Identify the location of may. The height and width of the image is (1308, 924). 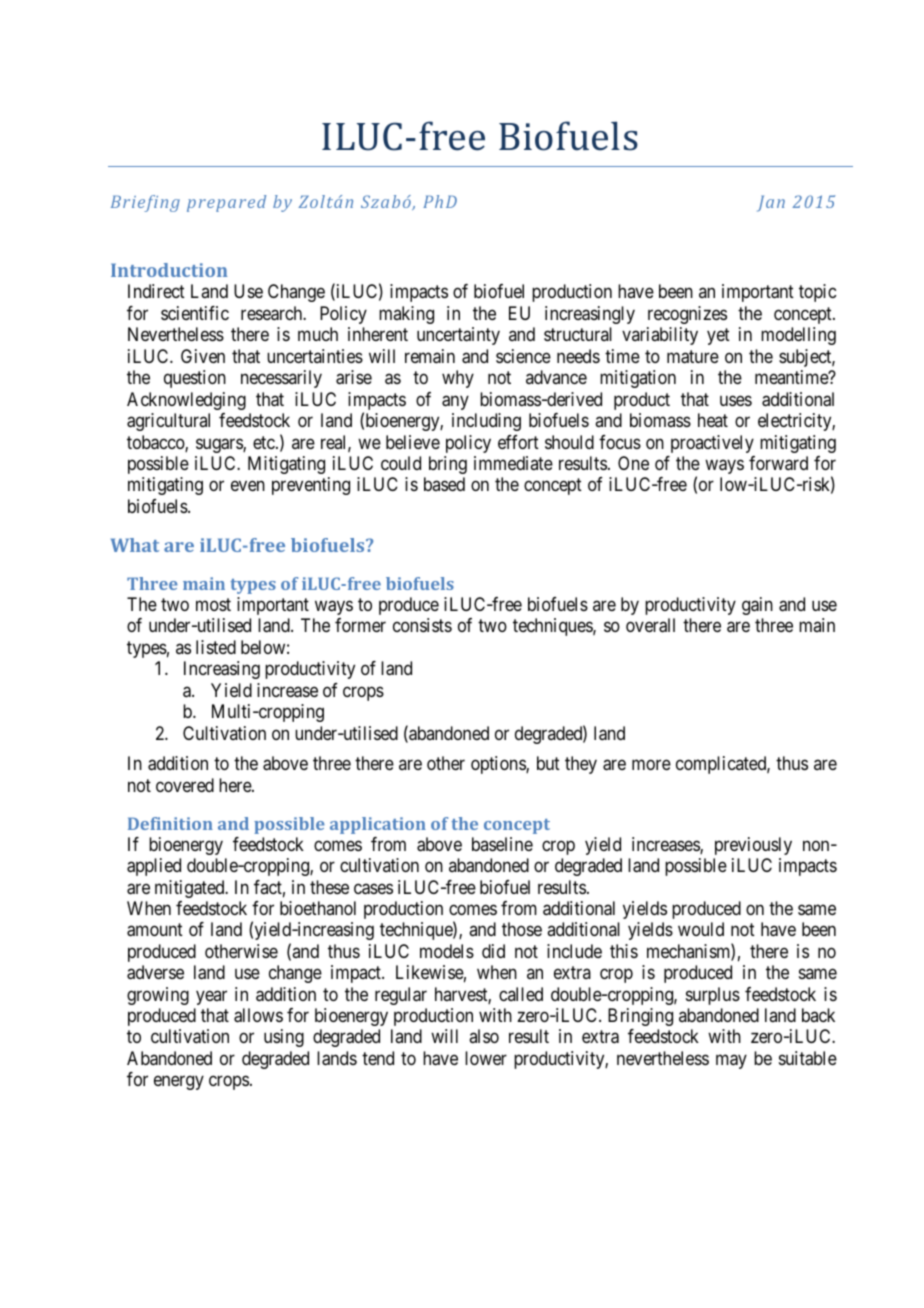
(731, 1061).
